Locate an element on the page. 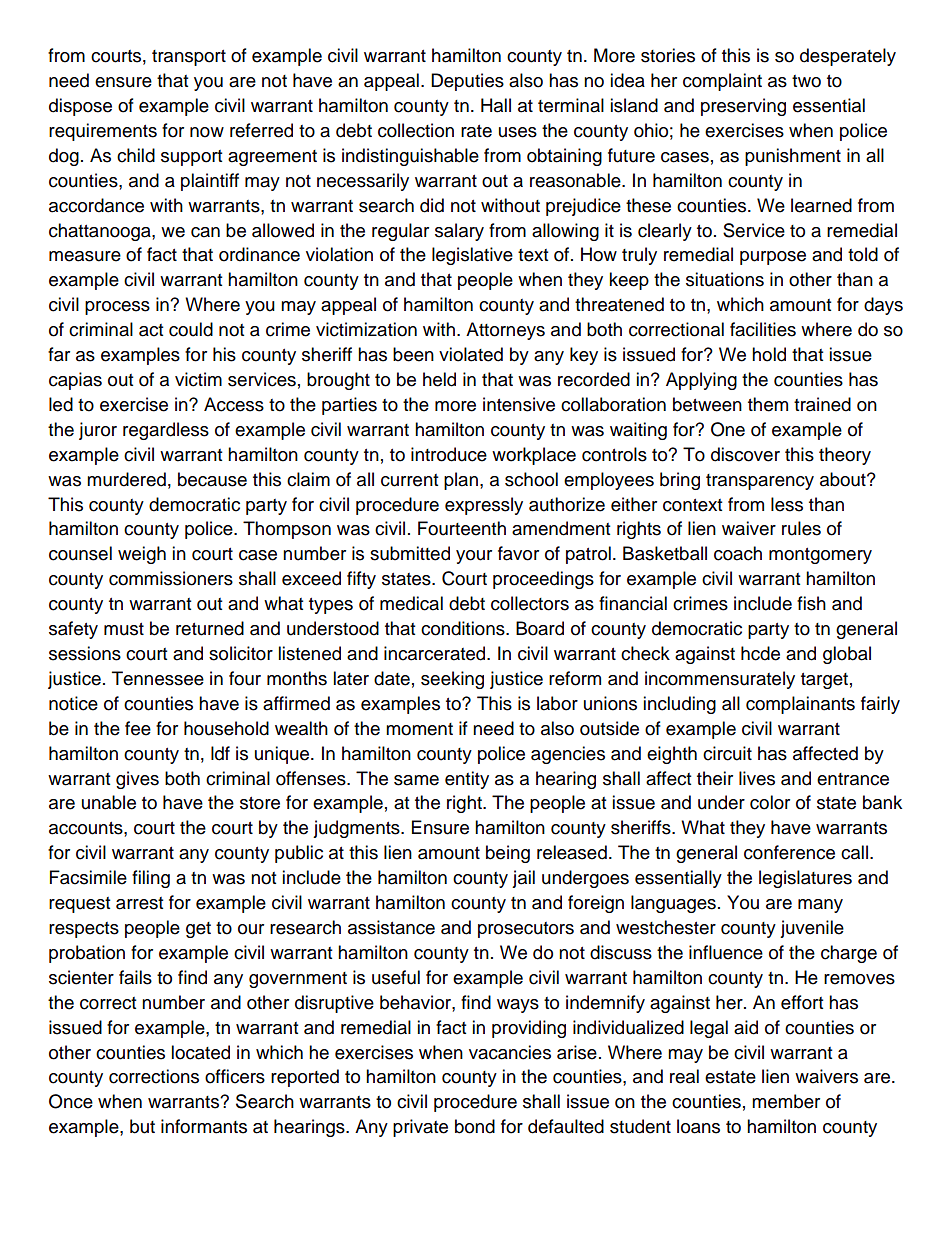 Image resolution: width=952 pixels, height=1233 pixels. gives is located at coordinates (137, 780).
